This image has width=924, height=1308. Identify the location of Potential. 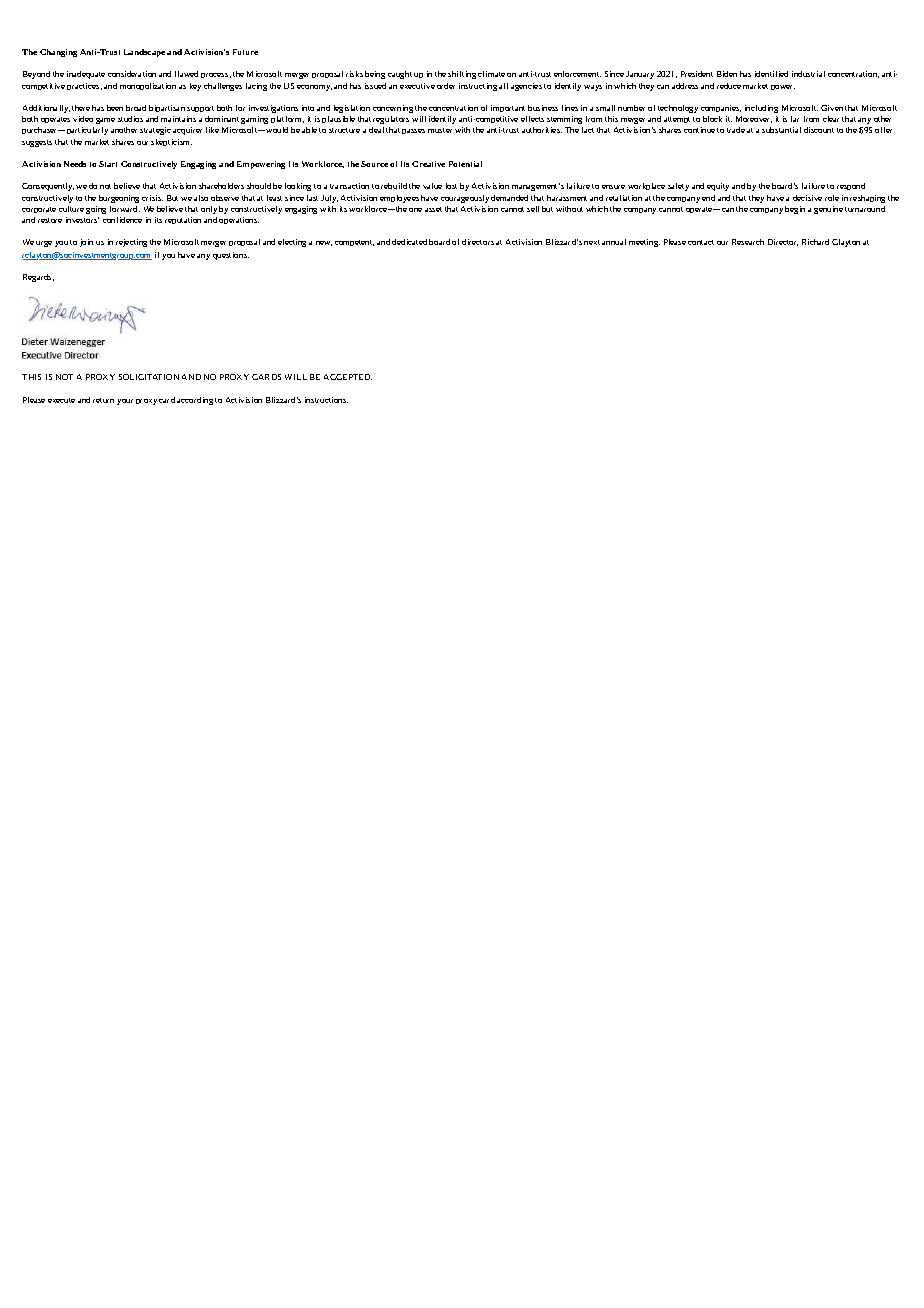
(465, 164).
